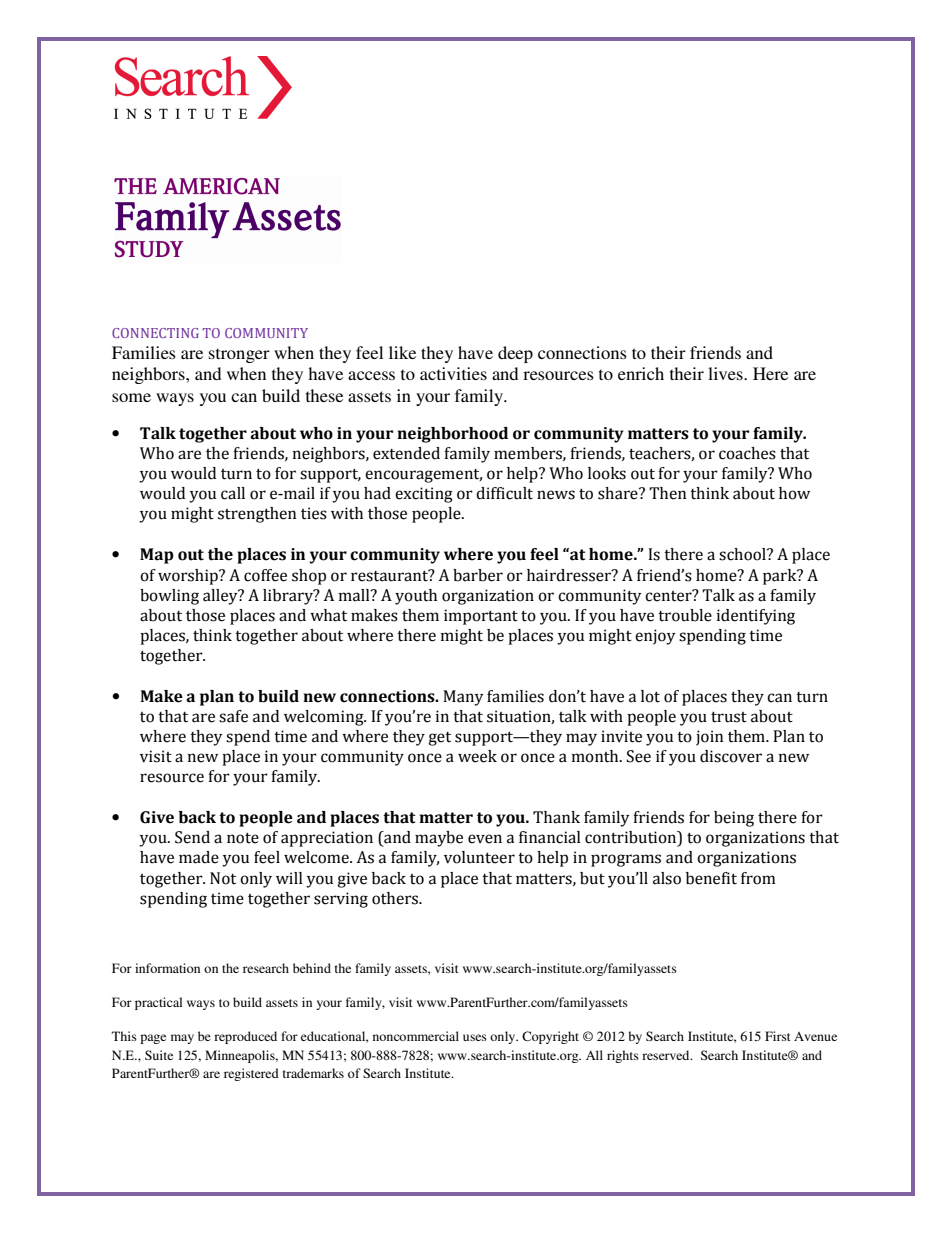 The image size is (952, 1233). What do you see at coordinates (515, 354) in the image?
I see `deep` at bounding box center [515, 354].
